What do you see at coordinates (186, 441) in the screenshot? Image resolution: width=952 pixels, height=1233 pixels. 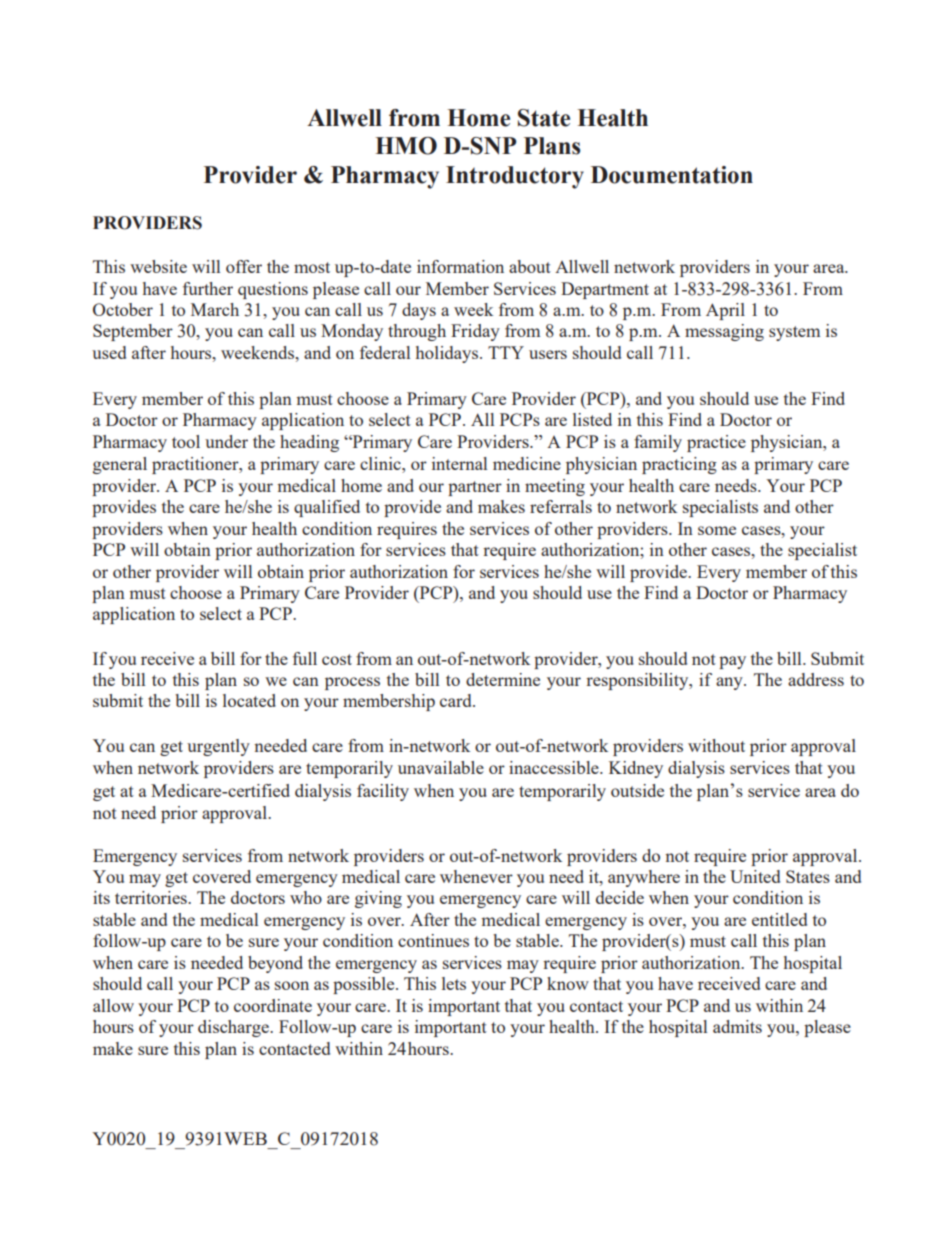 I see `tool` at bounding box center [186, 441].
